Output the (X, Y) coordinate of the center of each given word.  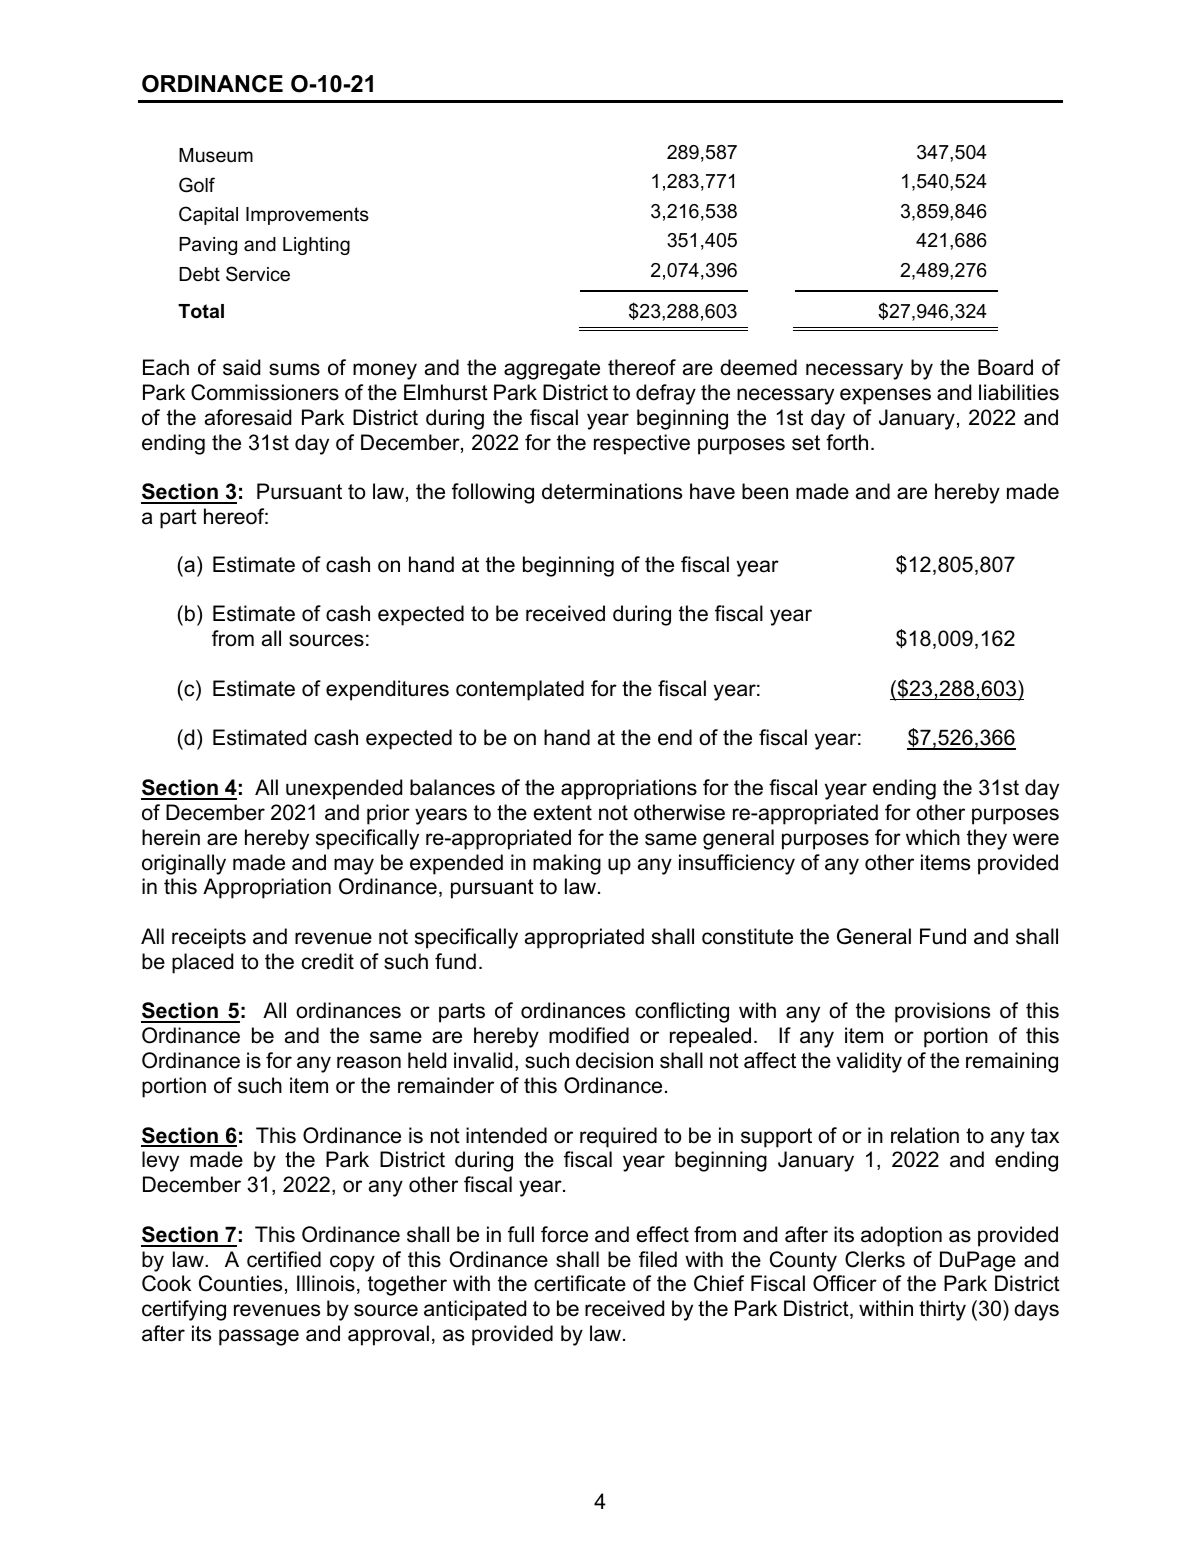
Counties (240, 1283)
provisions (942, 1012)
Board (1005, 367)
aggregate (552, 370)
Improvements (307, 216)
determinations (612, 491)
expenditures (387, 690)
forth (847, 442)
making (567, 864)
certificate (580, 1283)
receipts (209, 938)
